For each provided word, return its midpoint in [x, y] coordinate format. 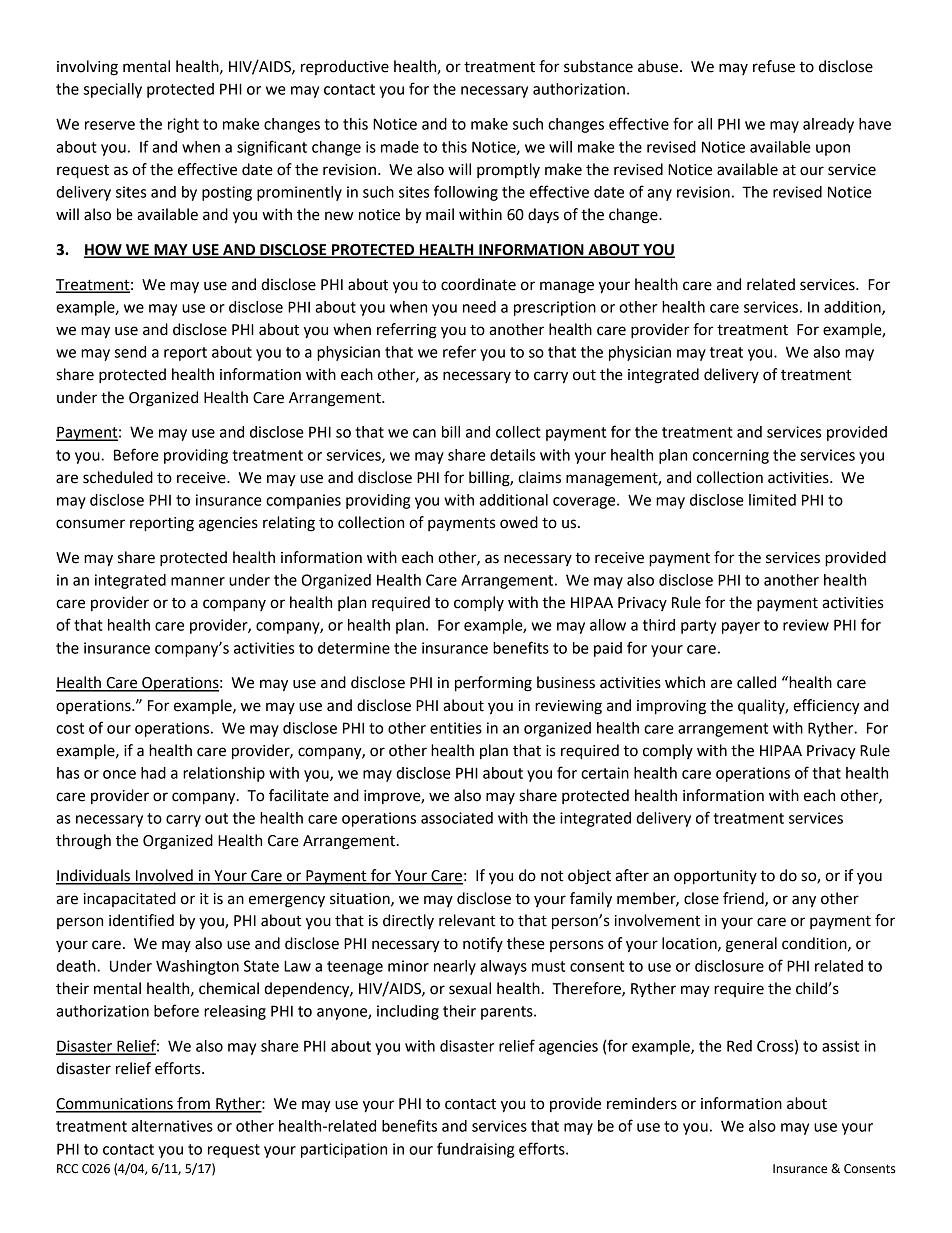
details [512, 455]
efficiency [826, 707]
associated [457, 818]
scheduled [118, 477]
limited [772, 500]
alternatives [172, 1126]
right [183, 125]
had [153, 773]
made [400, 147]
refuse [774, 66]
